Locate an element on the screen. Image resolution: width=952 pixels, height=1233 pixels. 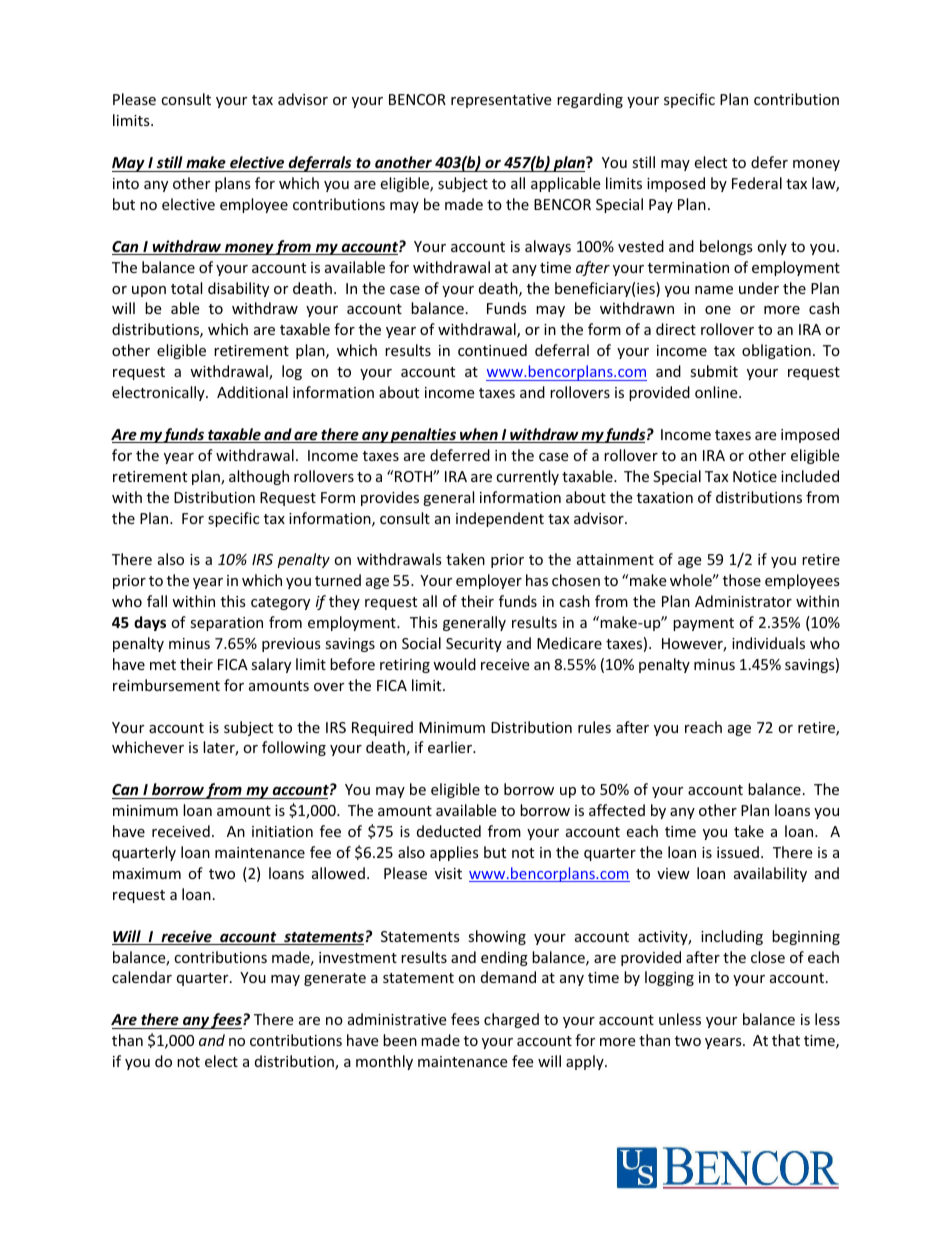
earlier is located at coordinates (451, 747).
